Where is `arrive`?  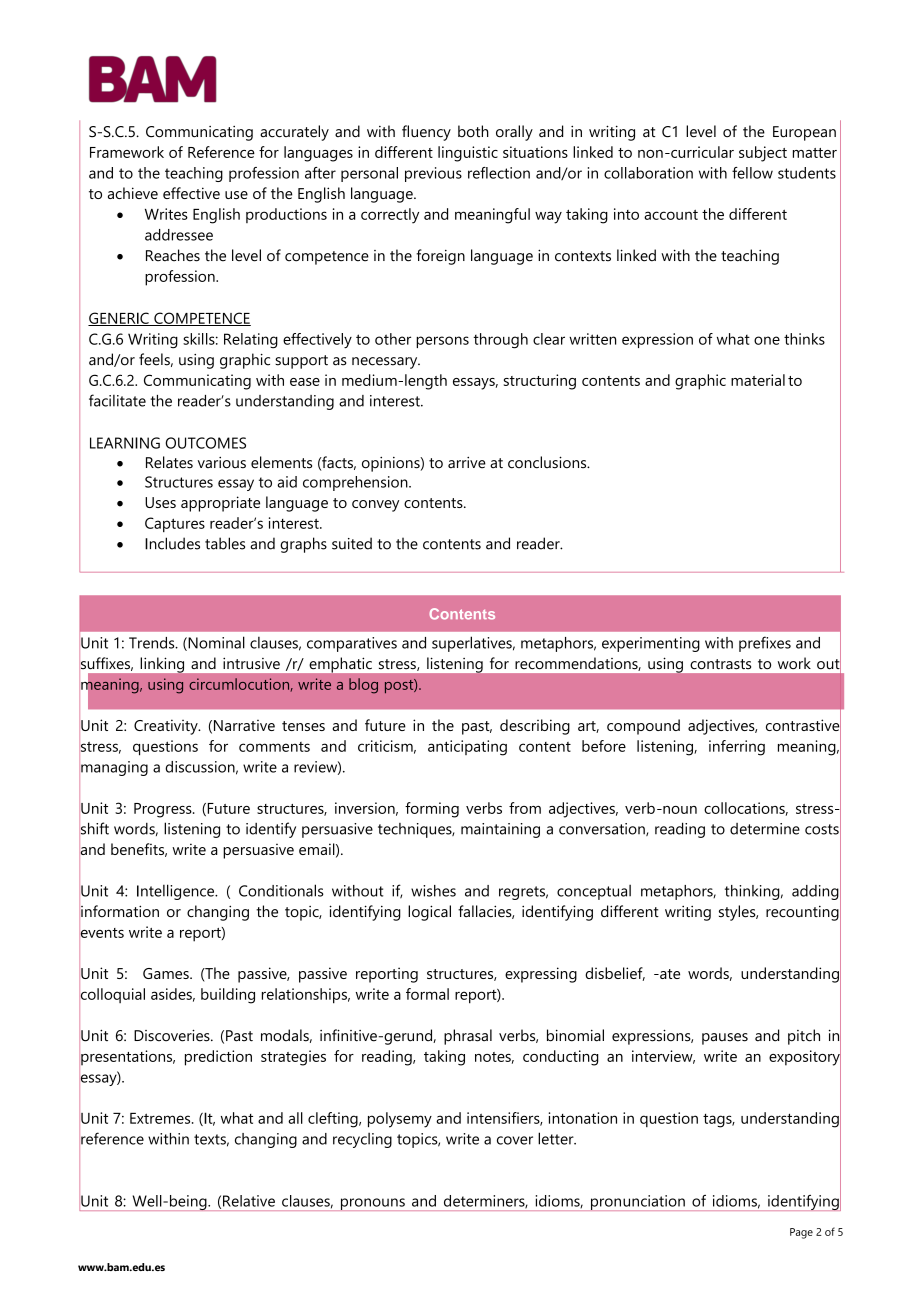 arrive is located at coordinates (467, 463).
